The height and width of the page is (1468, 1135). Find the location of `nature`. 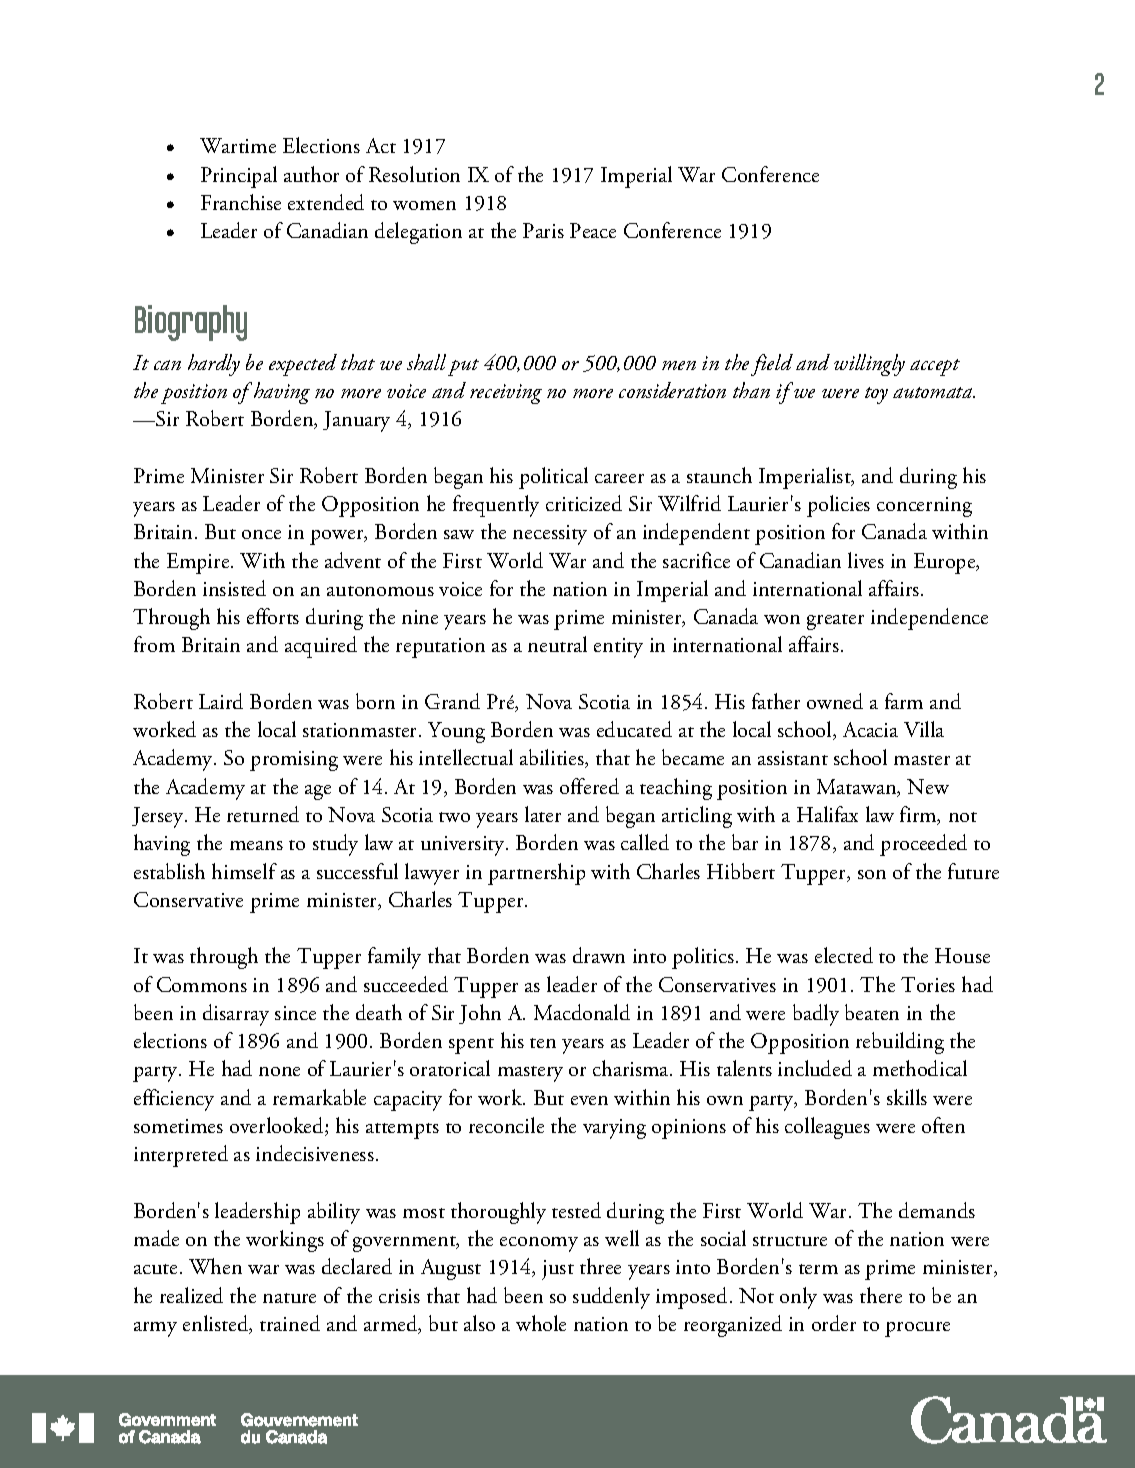

nature is located at coordinates (289, 1298).
